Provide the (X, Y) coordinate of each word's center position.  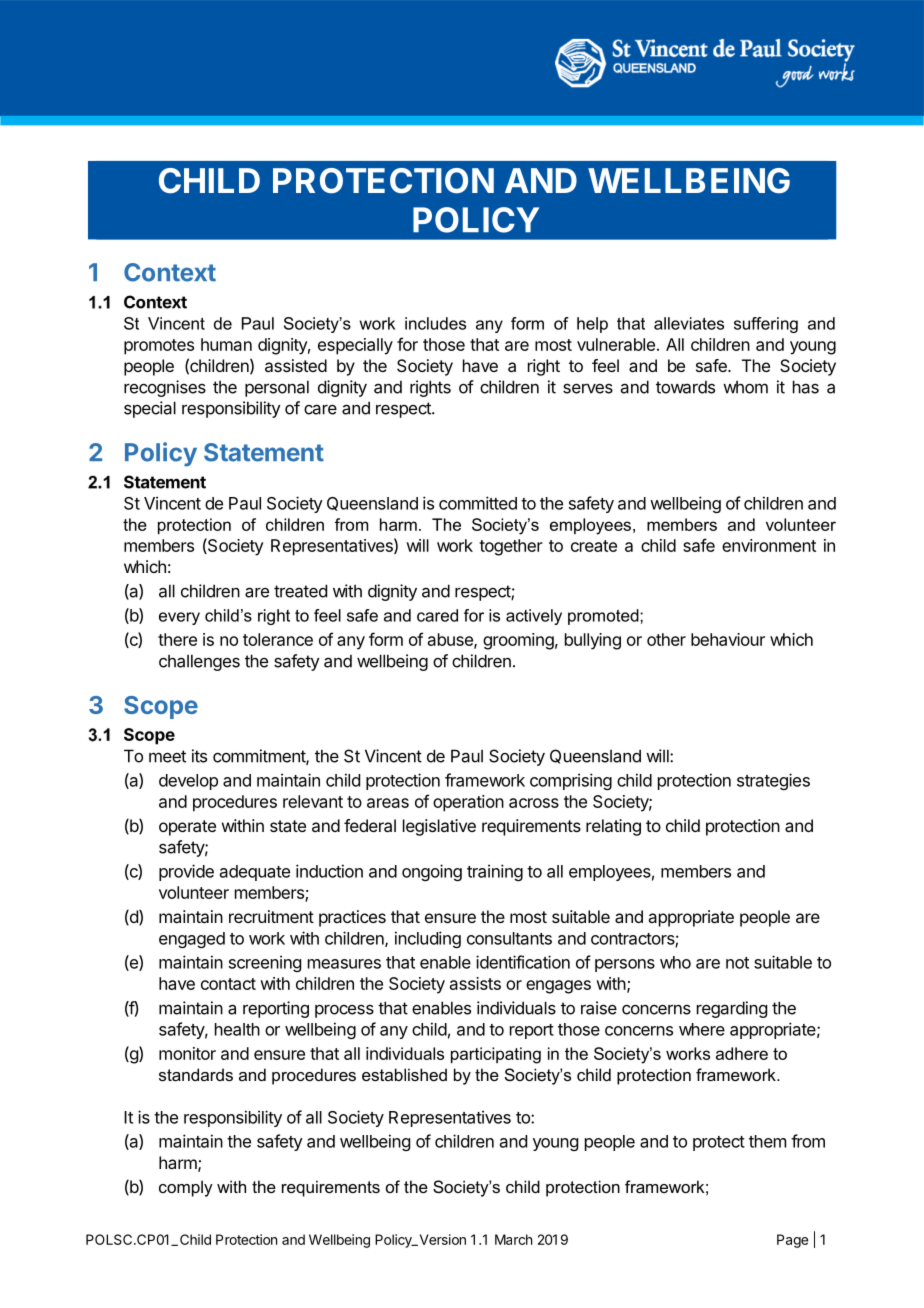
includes (435, 323)
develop (188, 782)
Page (792, 1241)
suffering (766, 325)
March (513, 1239)
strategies (773, 781)
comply (186, 1188)
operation (468, 803)
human (226, 344)
